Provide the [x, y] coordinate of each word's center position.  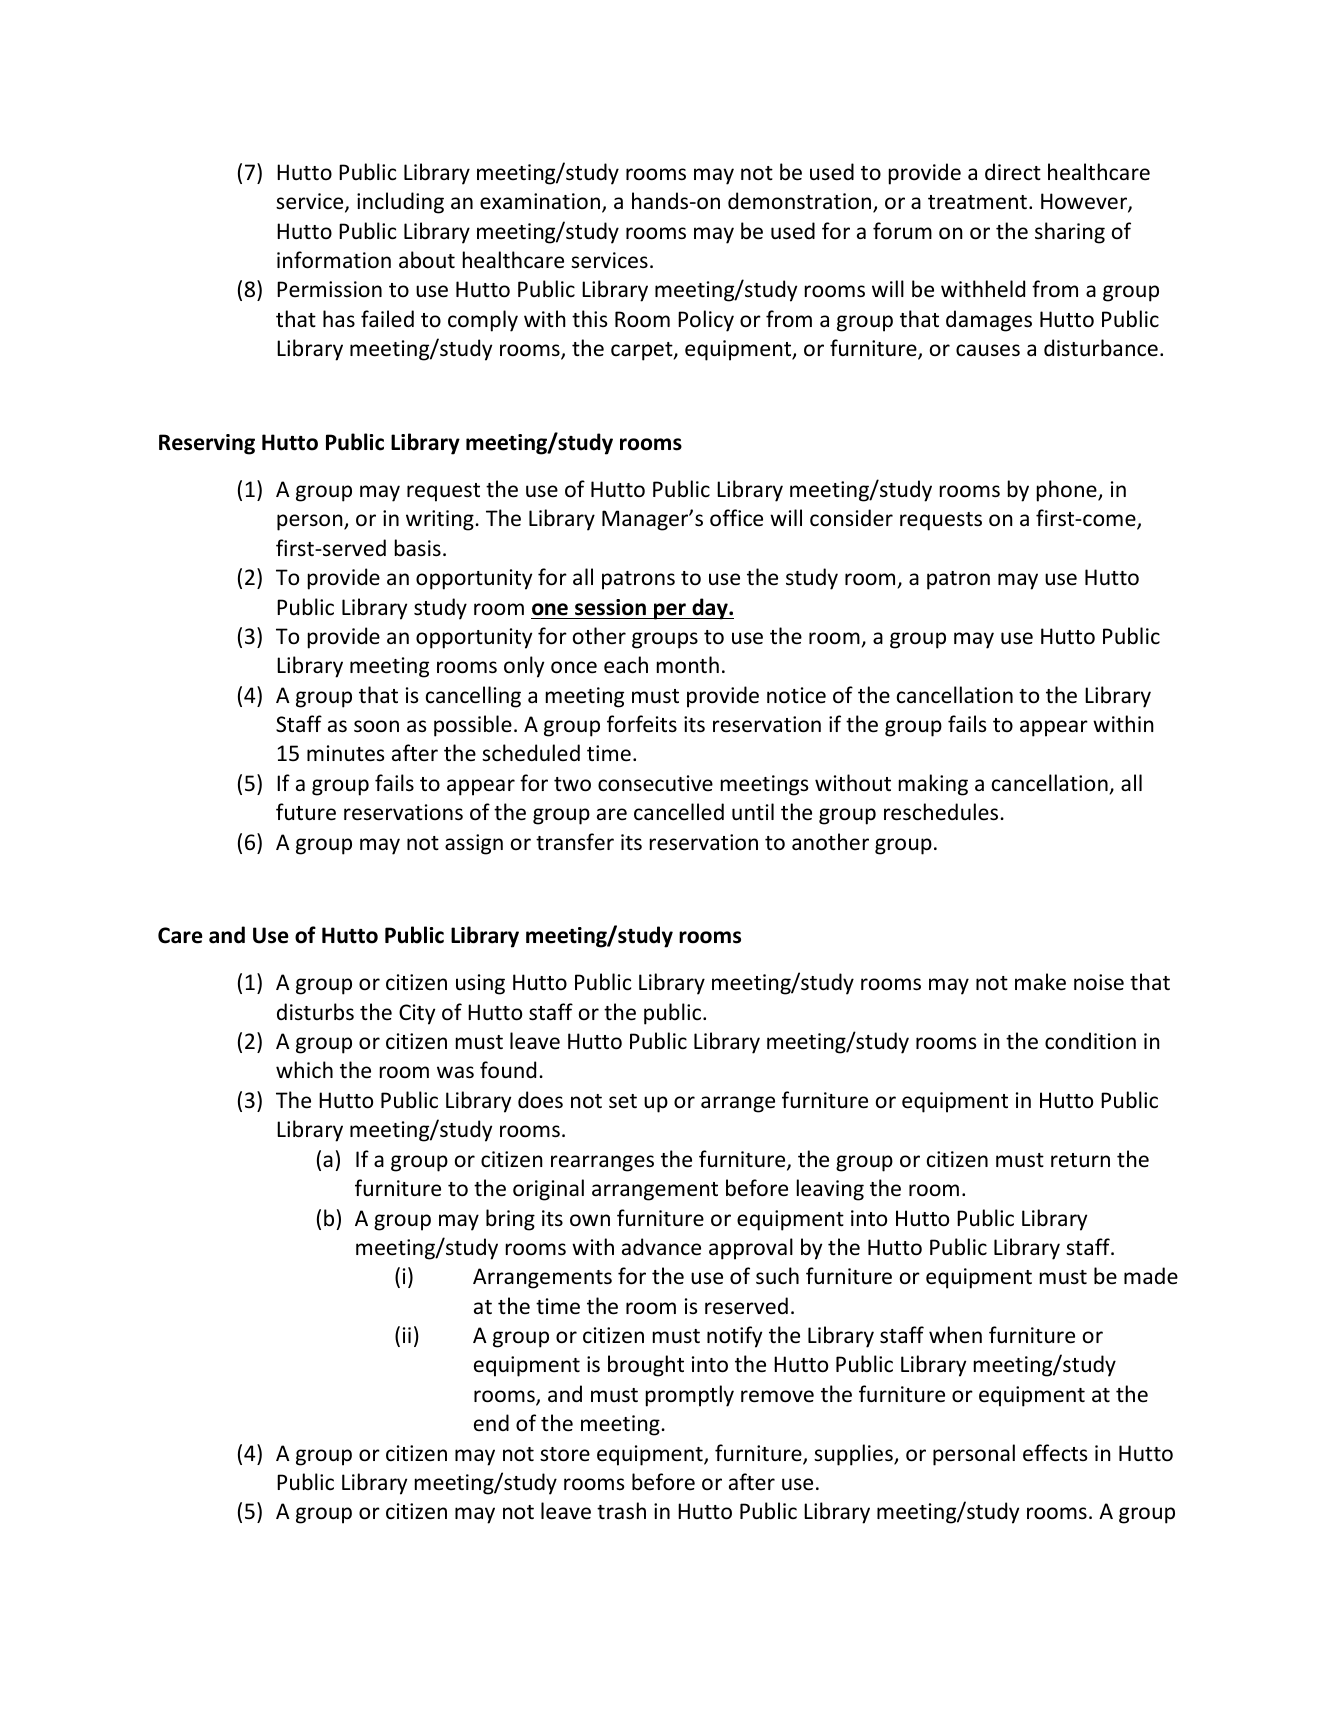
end [491, 1423]
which [304, 1069]
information [334, 260]
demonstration [801, 202]
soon [376, 726]
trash [621, 1511]
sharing [1070, 233]
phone [1068, 491]
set [623, 1101]
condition [1090, 1041]
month [688, 665]
